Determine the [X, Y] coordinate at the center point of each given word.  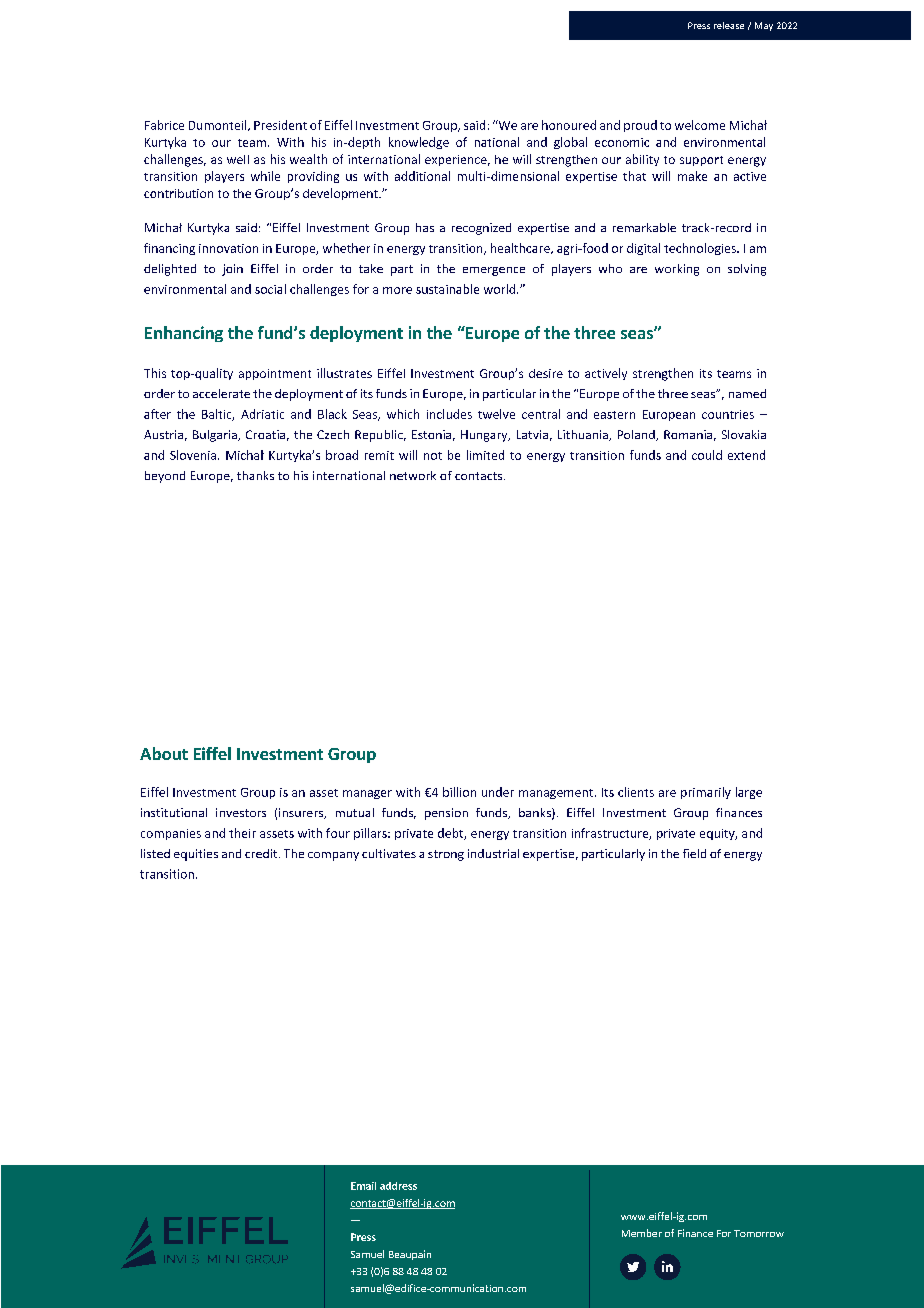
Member [642, 1233]
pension [446, 814]
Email [363, 1186]
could [707, 455]
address [398, 1186]
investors [241, 812]
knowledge [419, 143]
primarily [706, 793]
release [729, 25]
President [280, 125]
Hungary [485, 436]
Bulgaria [216, 436]
